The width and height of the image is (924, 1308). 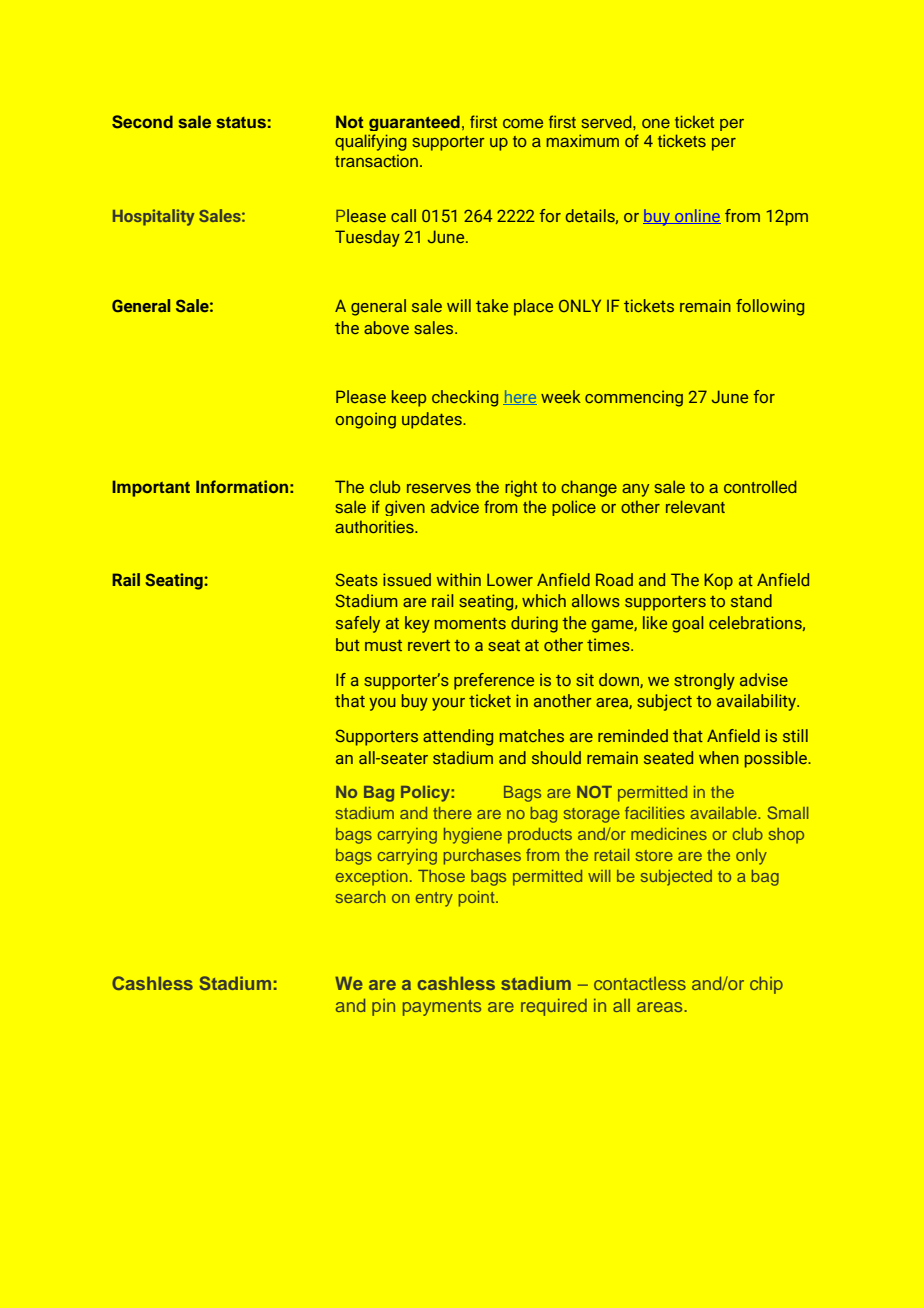 I want to click on hygiene, so click(x=473, y=836).
